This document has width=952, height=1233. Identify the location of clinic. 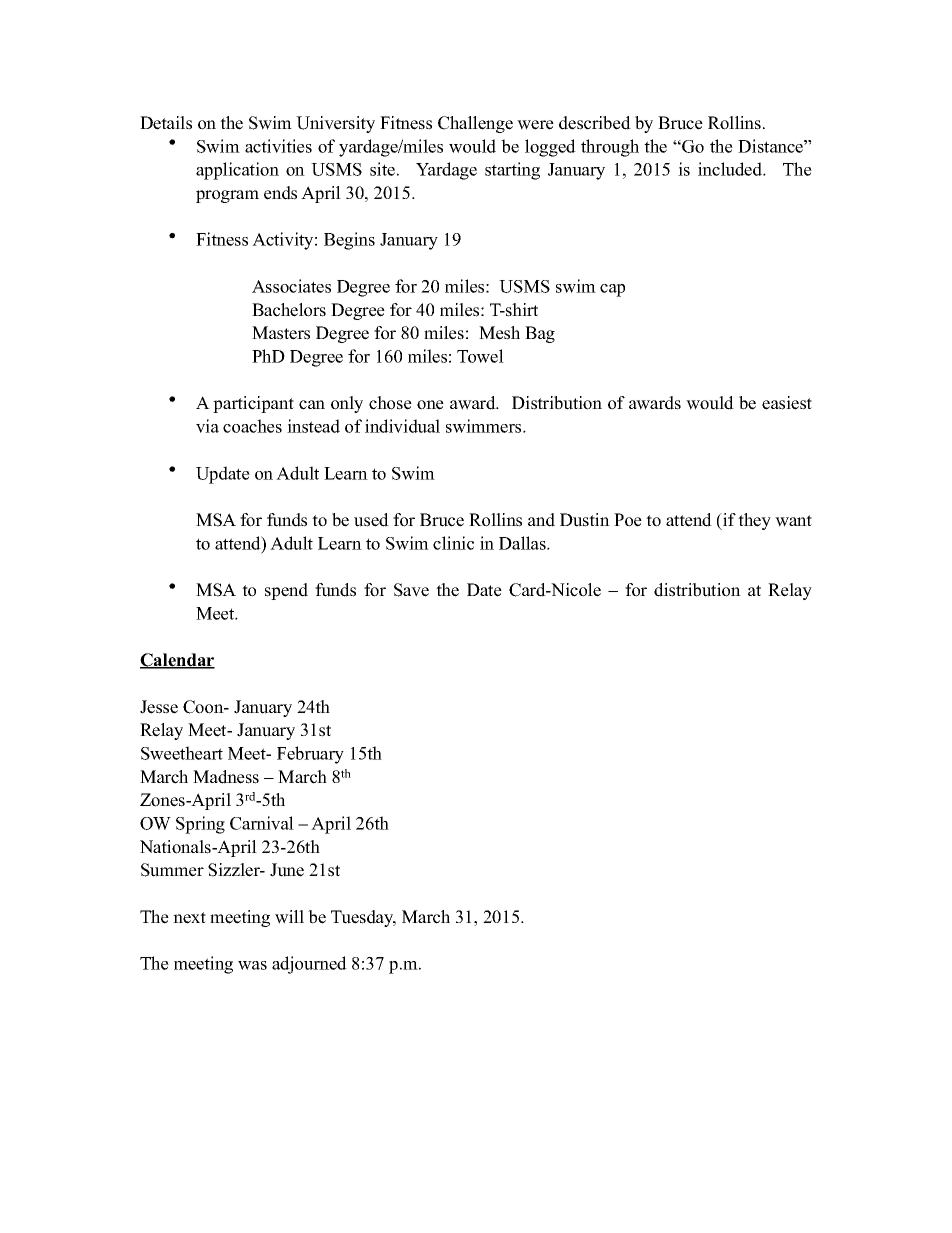
(453, 543).
